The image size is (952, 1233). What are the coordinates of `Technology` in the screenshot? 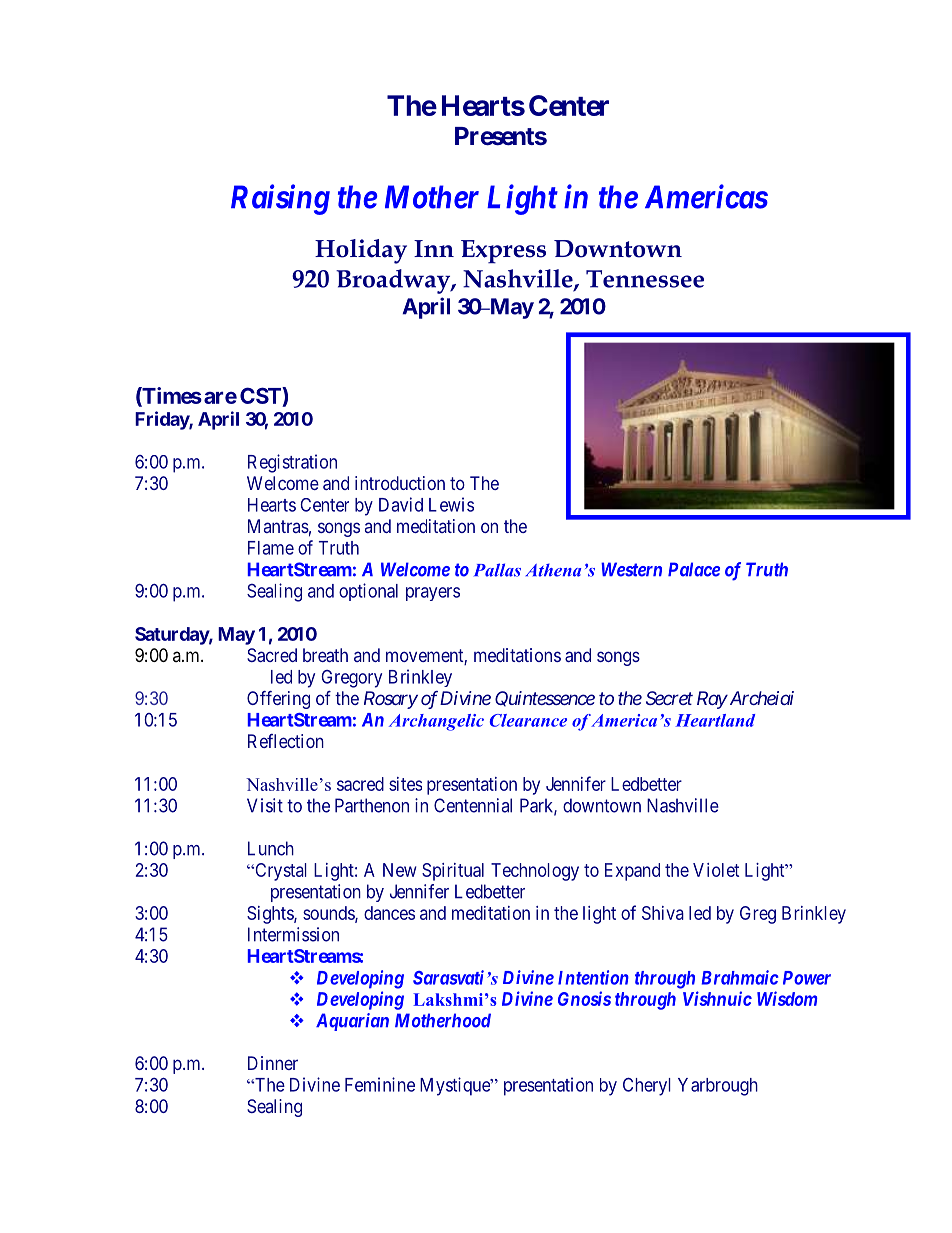 It's located at (535, 872).
